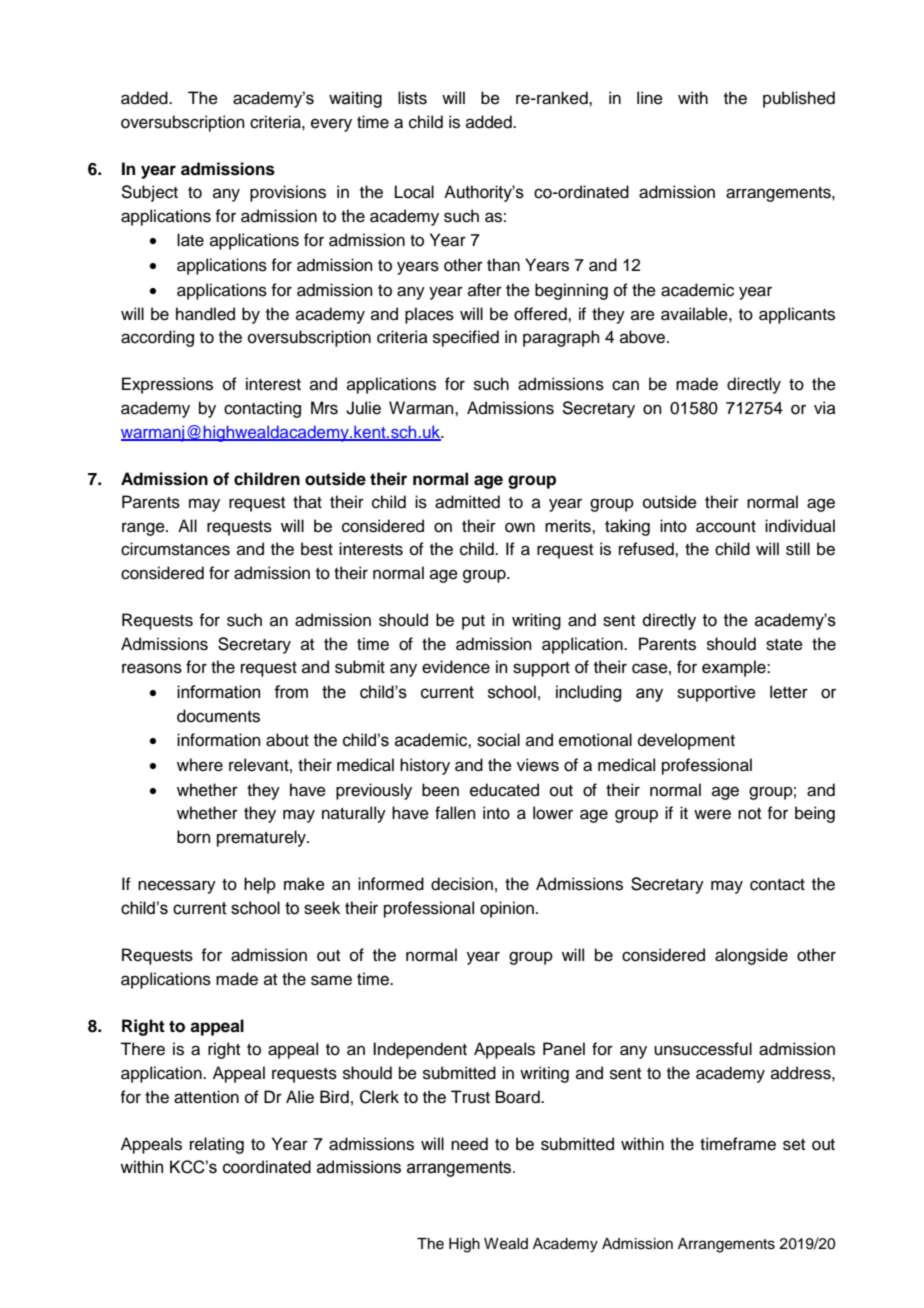  Describe the element at coordinates (288, 193) in the page. I see `provisions` at that location.
